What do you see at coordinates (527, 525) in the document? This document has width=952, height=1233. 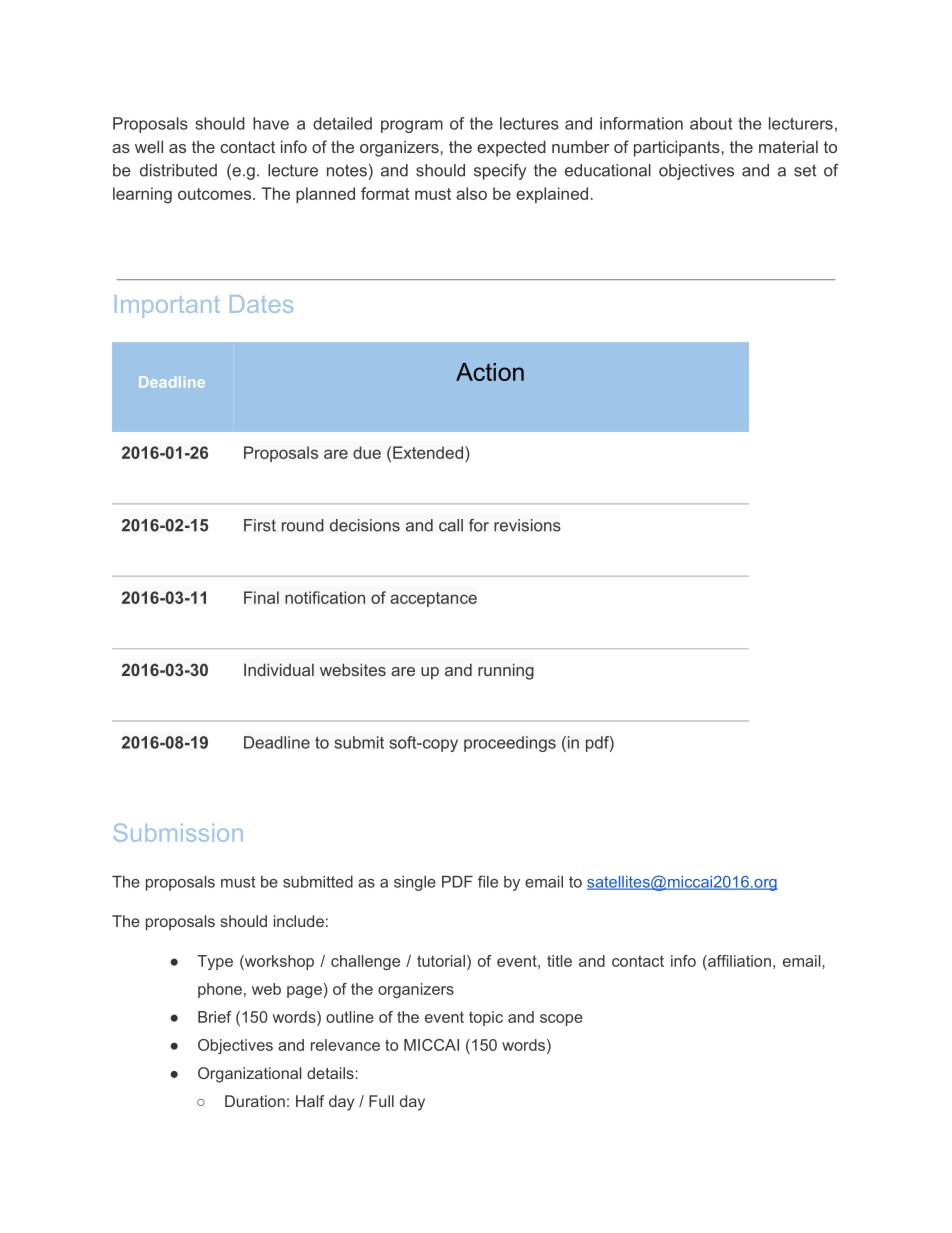 I see `revisions` at bounding box center [527, 525].
